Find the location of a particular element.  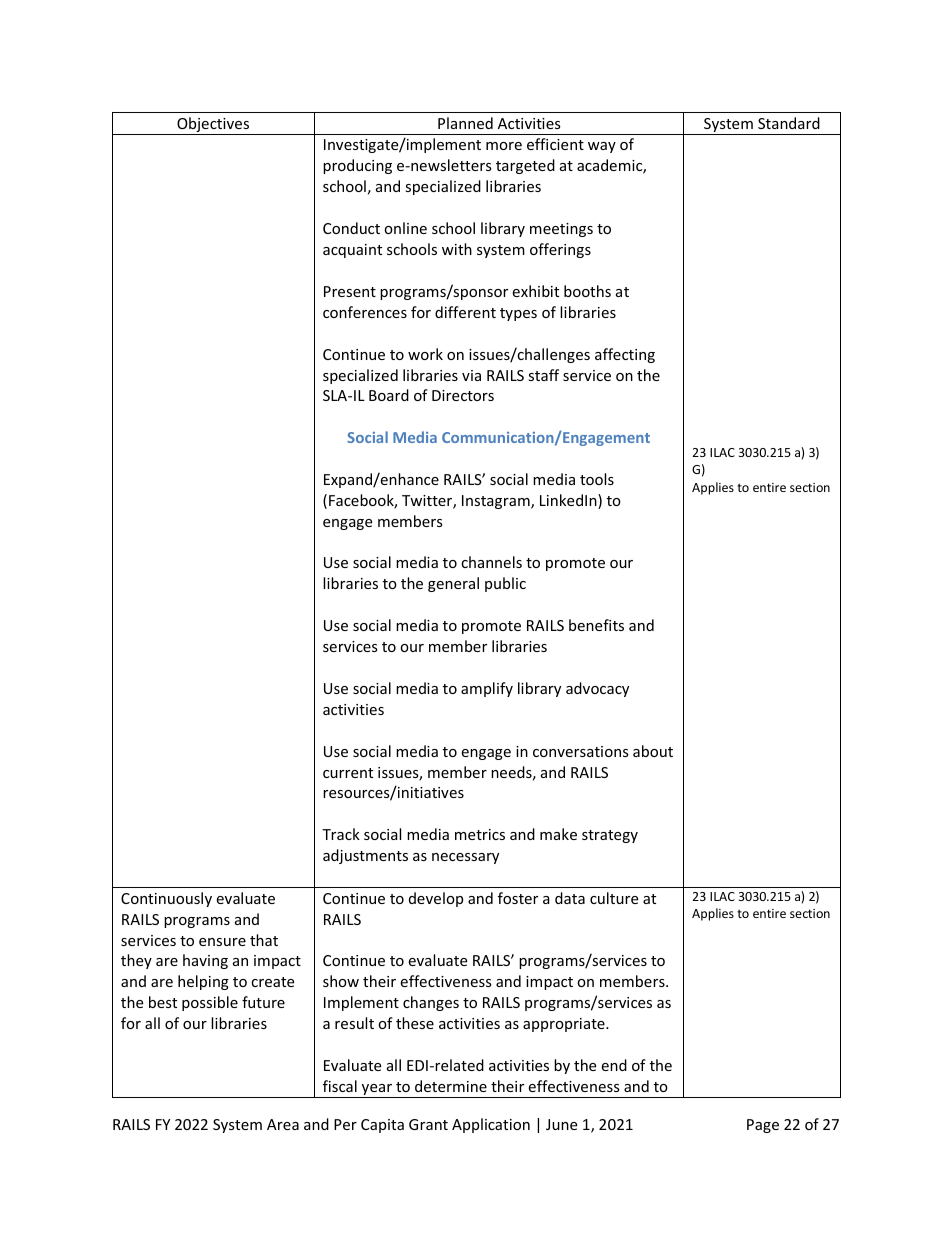

Planned is located at coordinates (465, 123).
